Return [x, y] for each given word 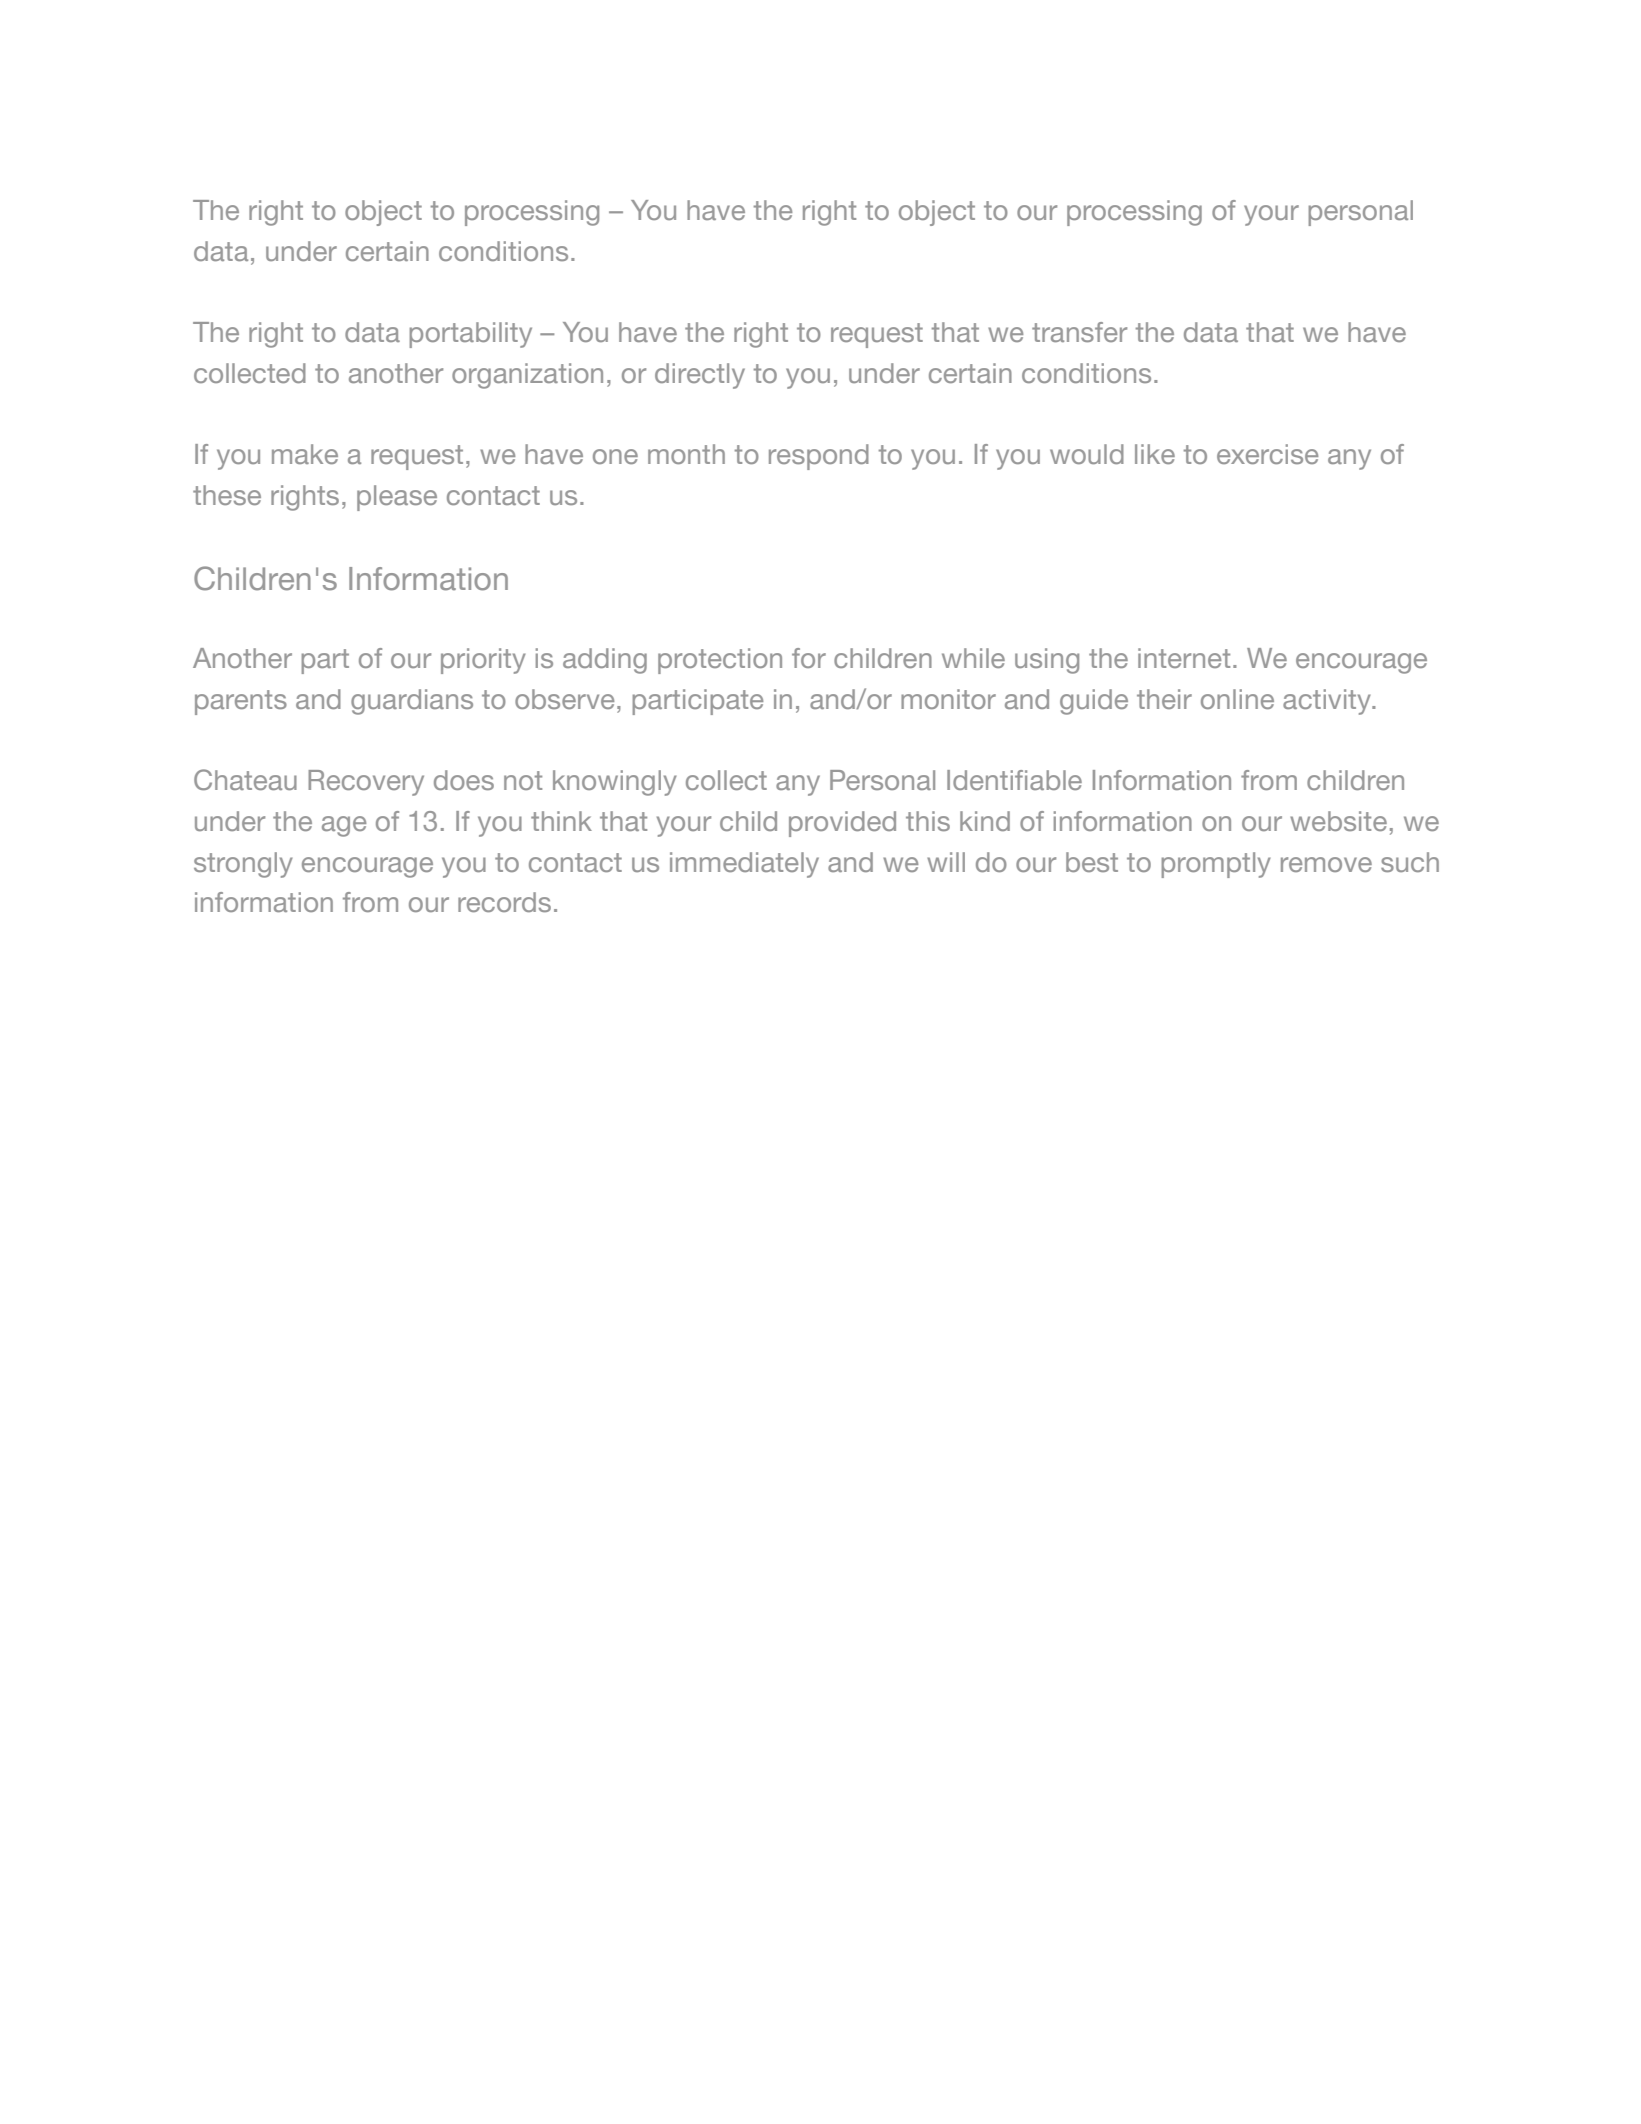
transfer [1079, 332]
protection [720, 661]
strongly [243, 865]
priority [483, 661]
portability [470, 335]
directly [700, 376]
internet [1184, 658]
